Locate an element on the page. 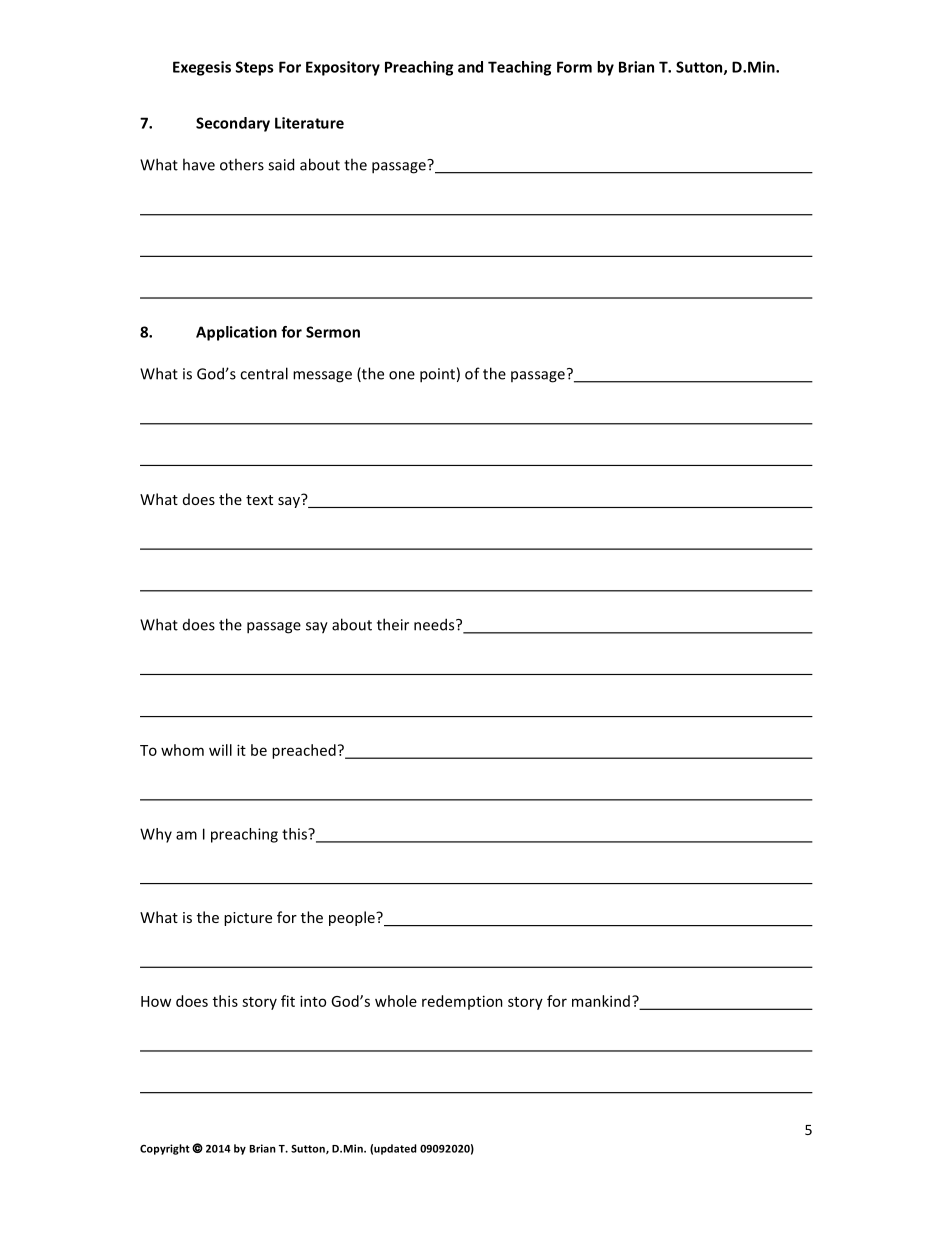 This image has height=1233, width=952. Expository is located at coordinates (343, 68).
